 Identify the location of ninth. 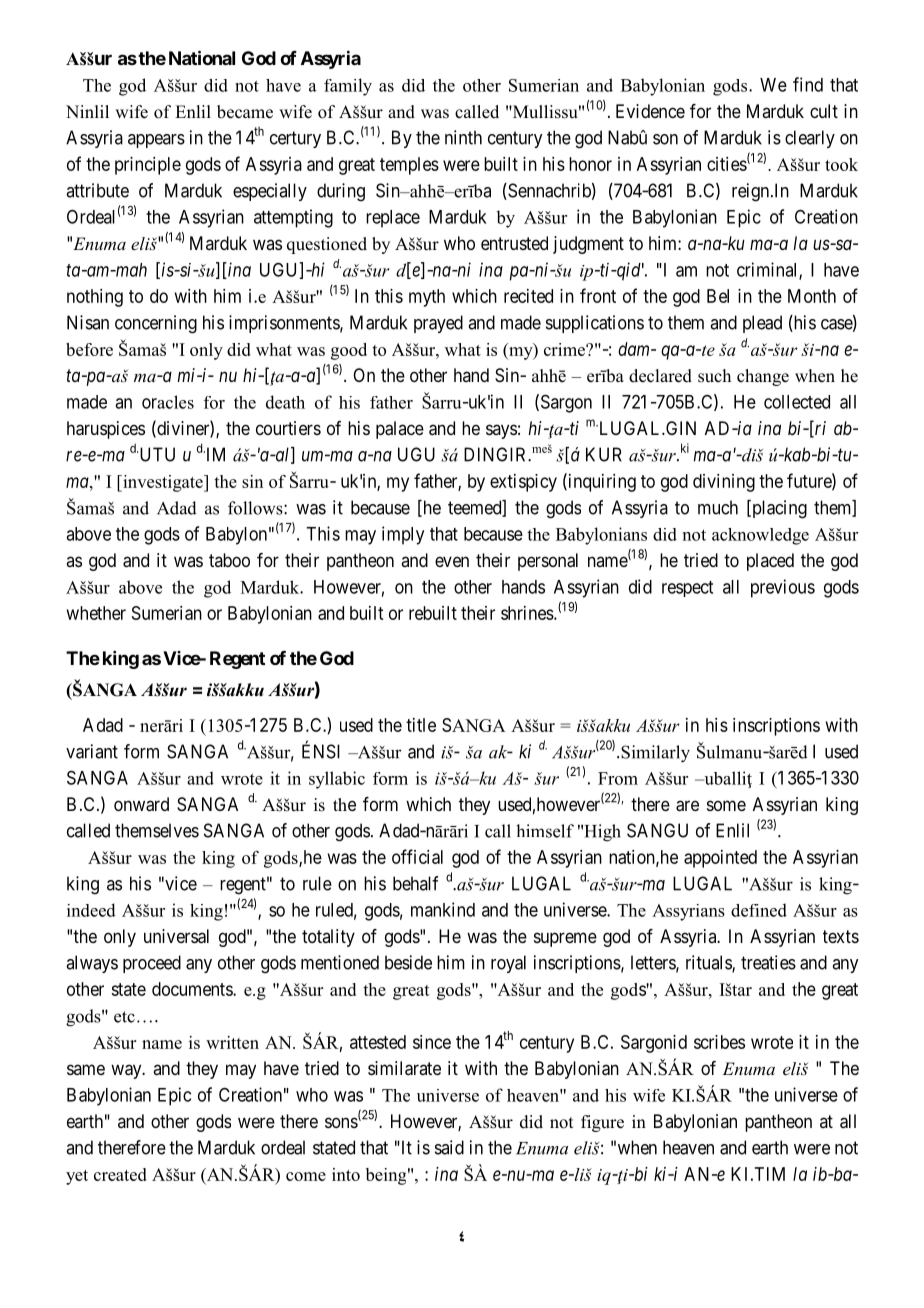
(463, 137).
